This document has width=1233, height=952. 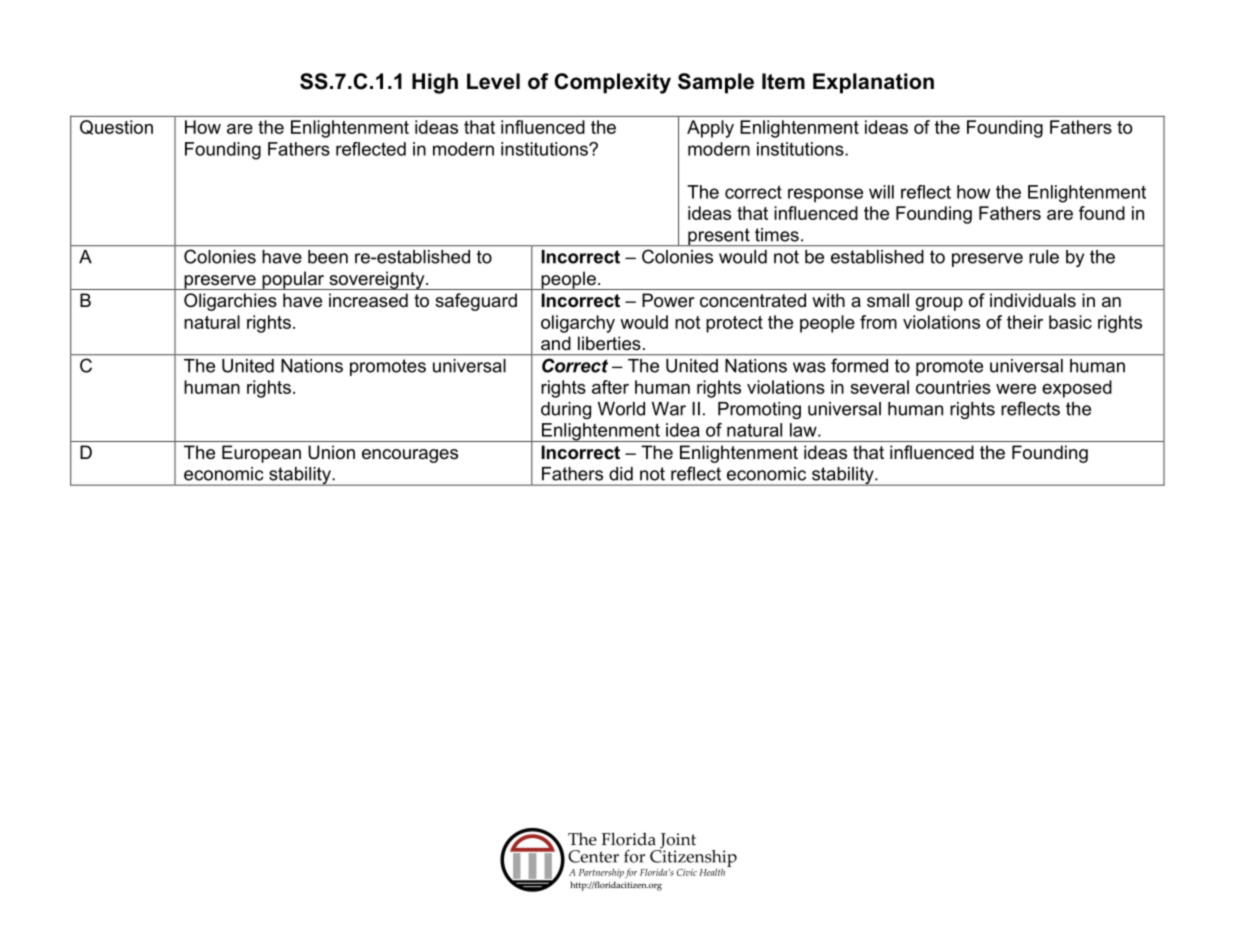 I want to click on did, so click(x=621, y=474).
